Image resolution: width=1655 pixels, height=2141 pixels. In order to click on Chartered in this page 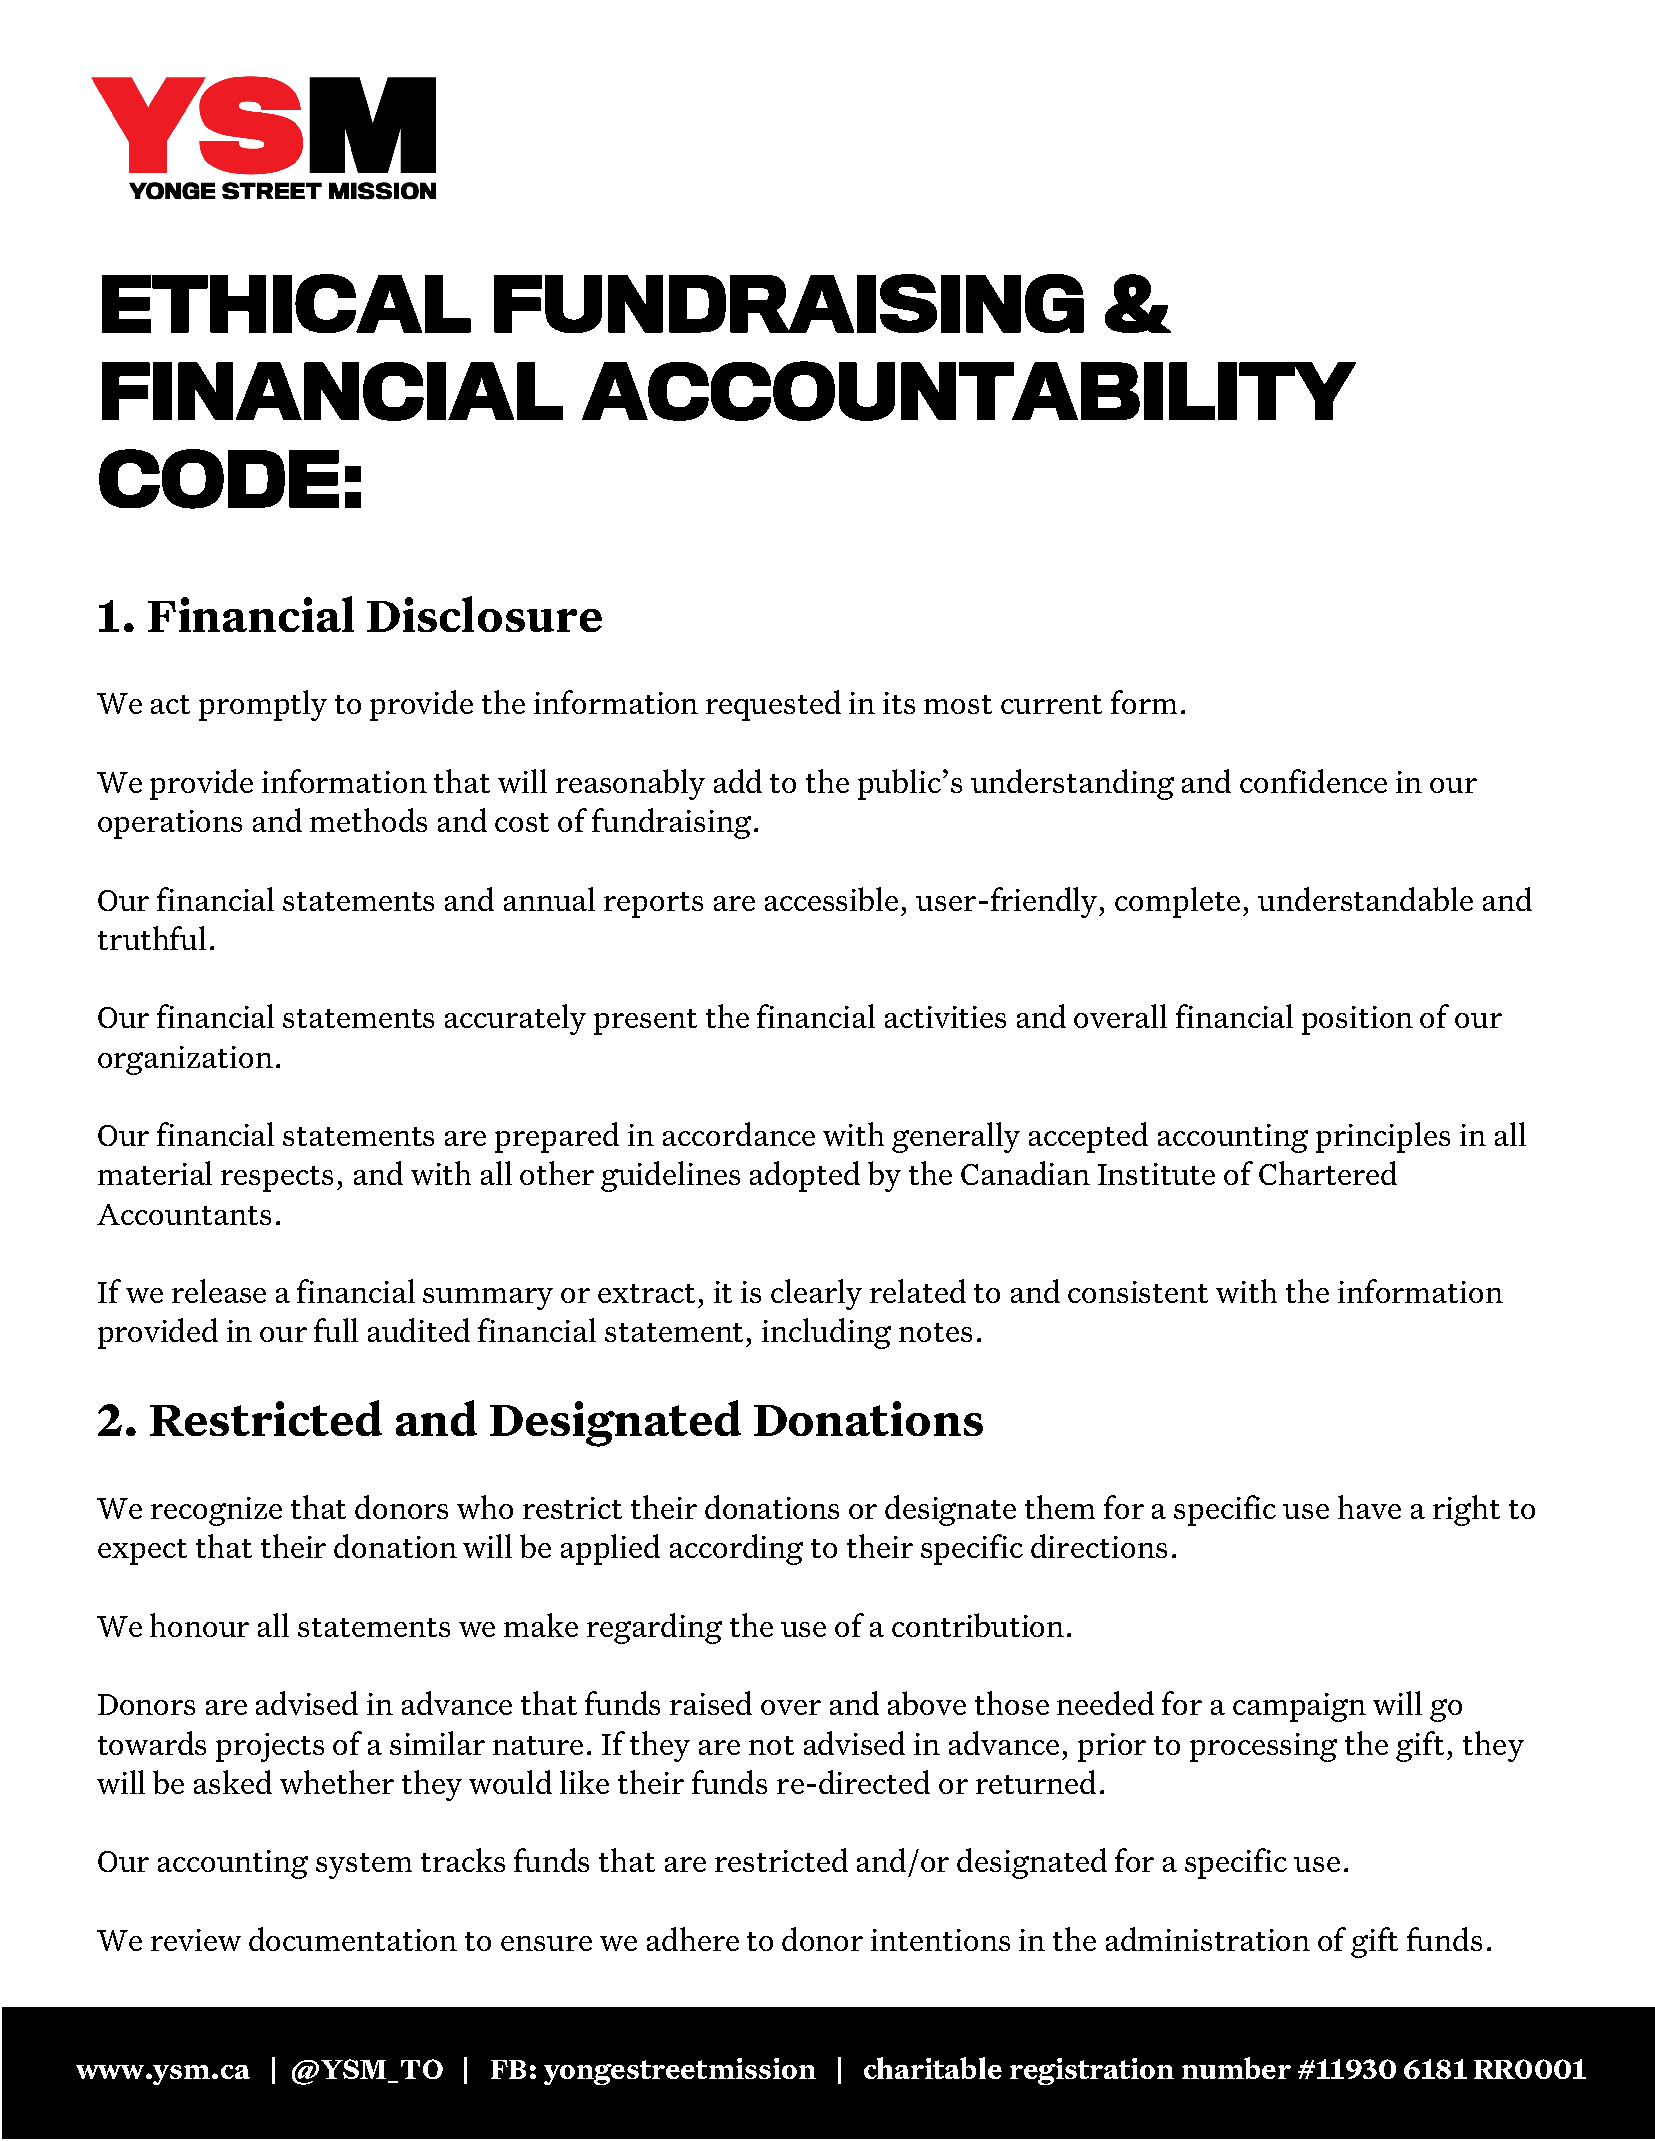, I will do `click(1328, 1173)`.
